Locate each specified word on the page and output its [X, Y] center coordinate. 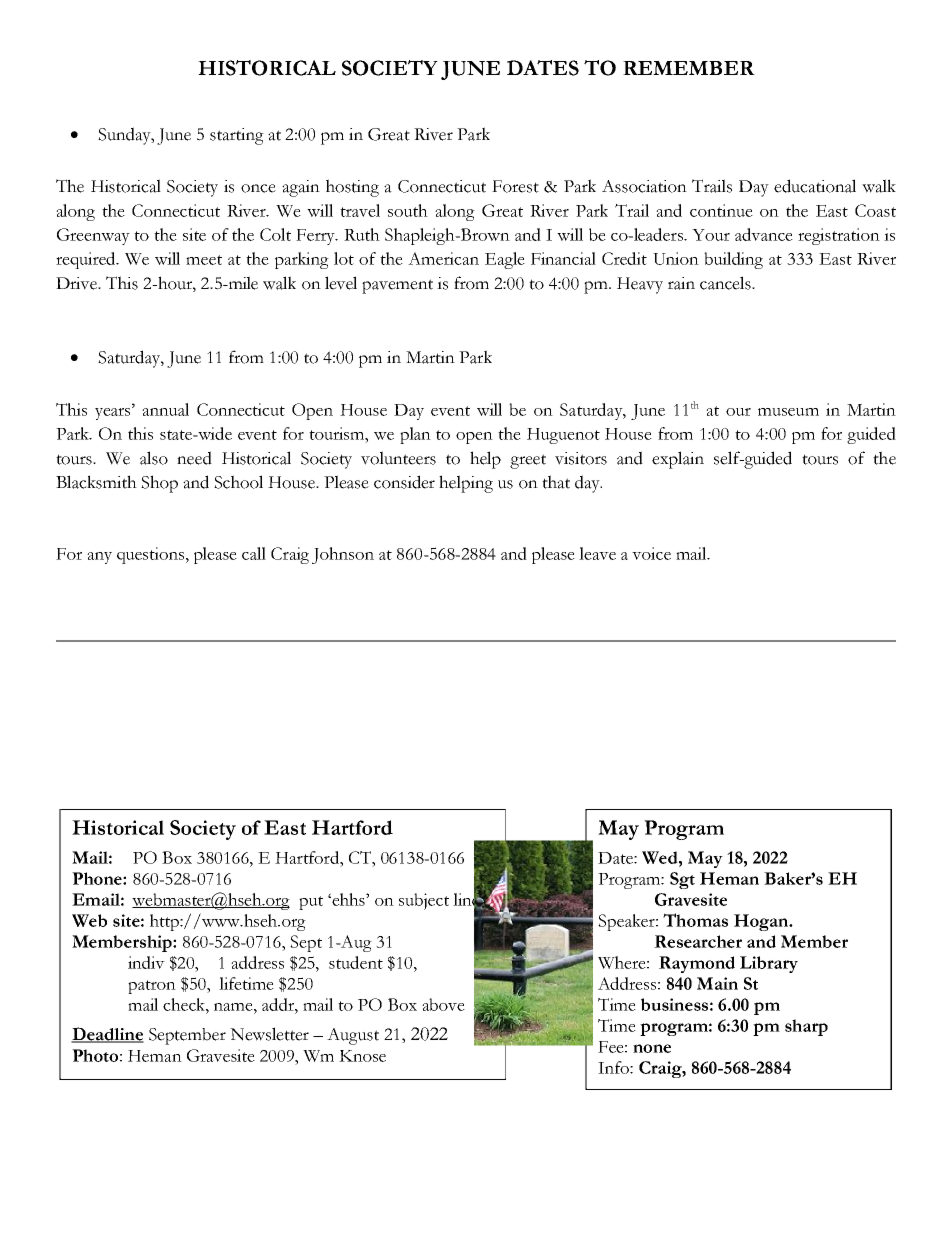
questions [152, 555]
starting [237, 136]
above [443, 1004]
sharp [806, 1027]
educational [815, 186]
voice [651, 553]
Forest [515, 186]
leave [597, 553]
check [185, 1004]
